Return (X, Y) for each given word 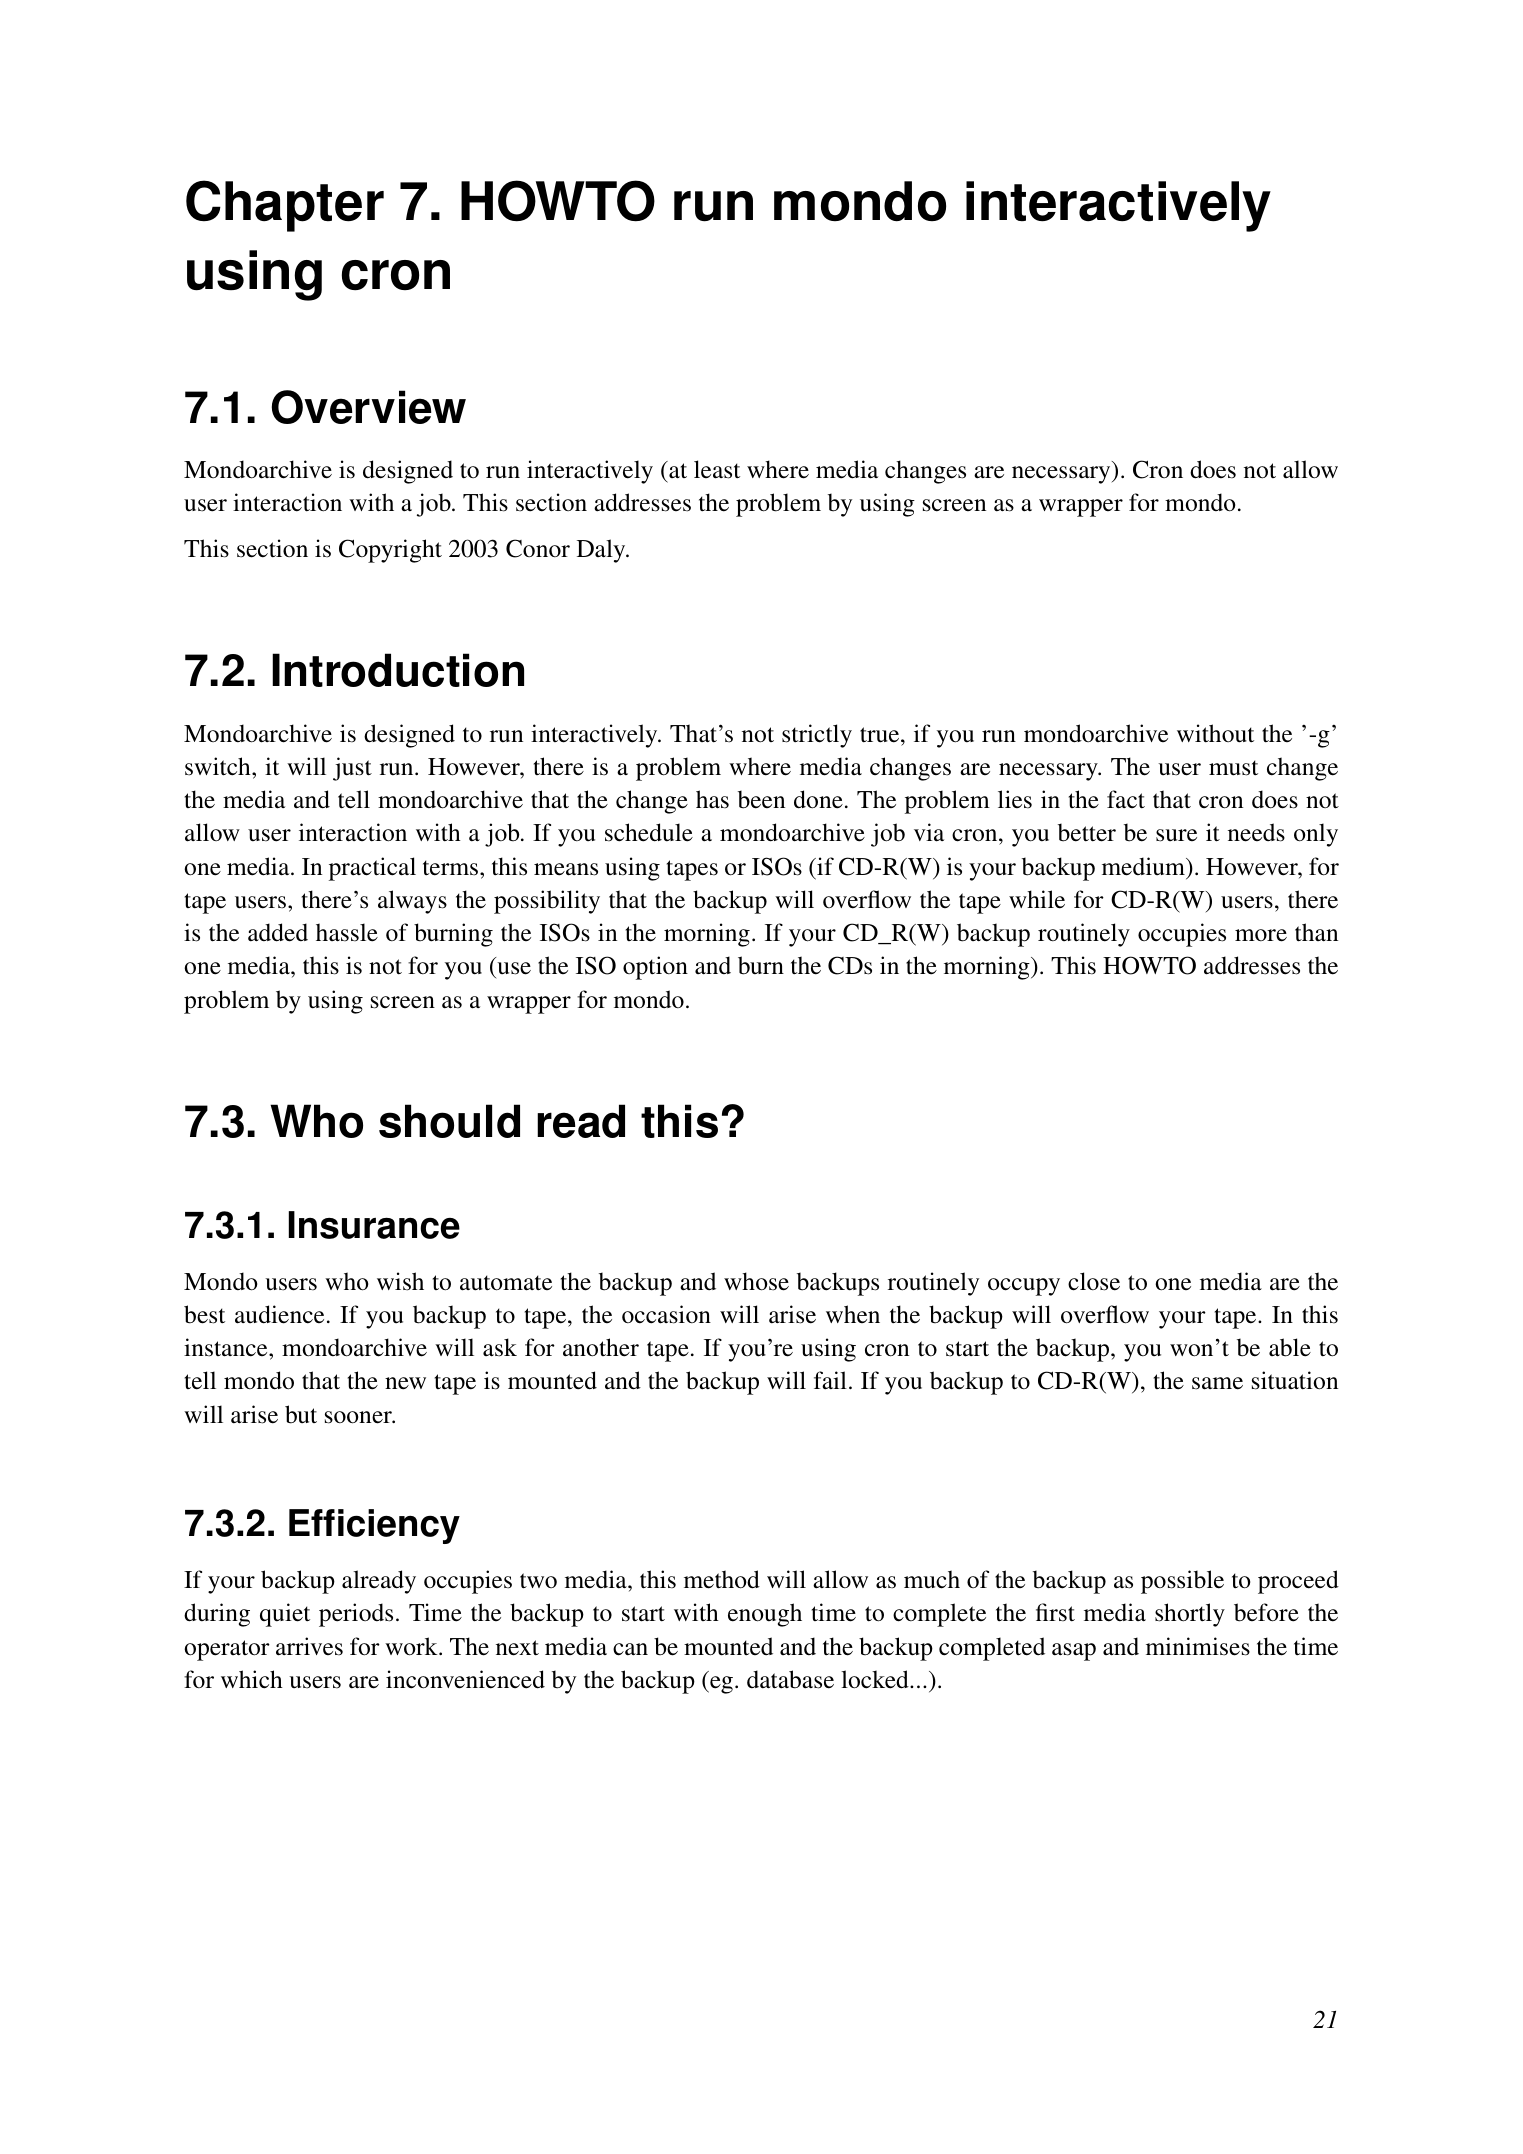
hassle (347, 932)
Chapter (285, 206)
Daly (602, 551)
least (717, 469)
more (1261, 935)
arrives (309, 1646)
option (655, 968)
